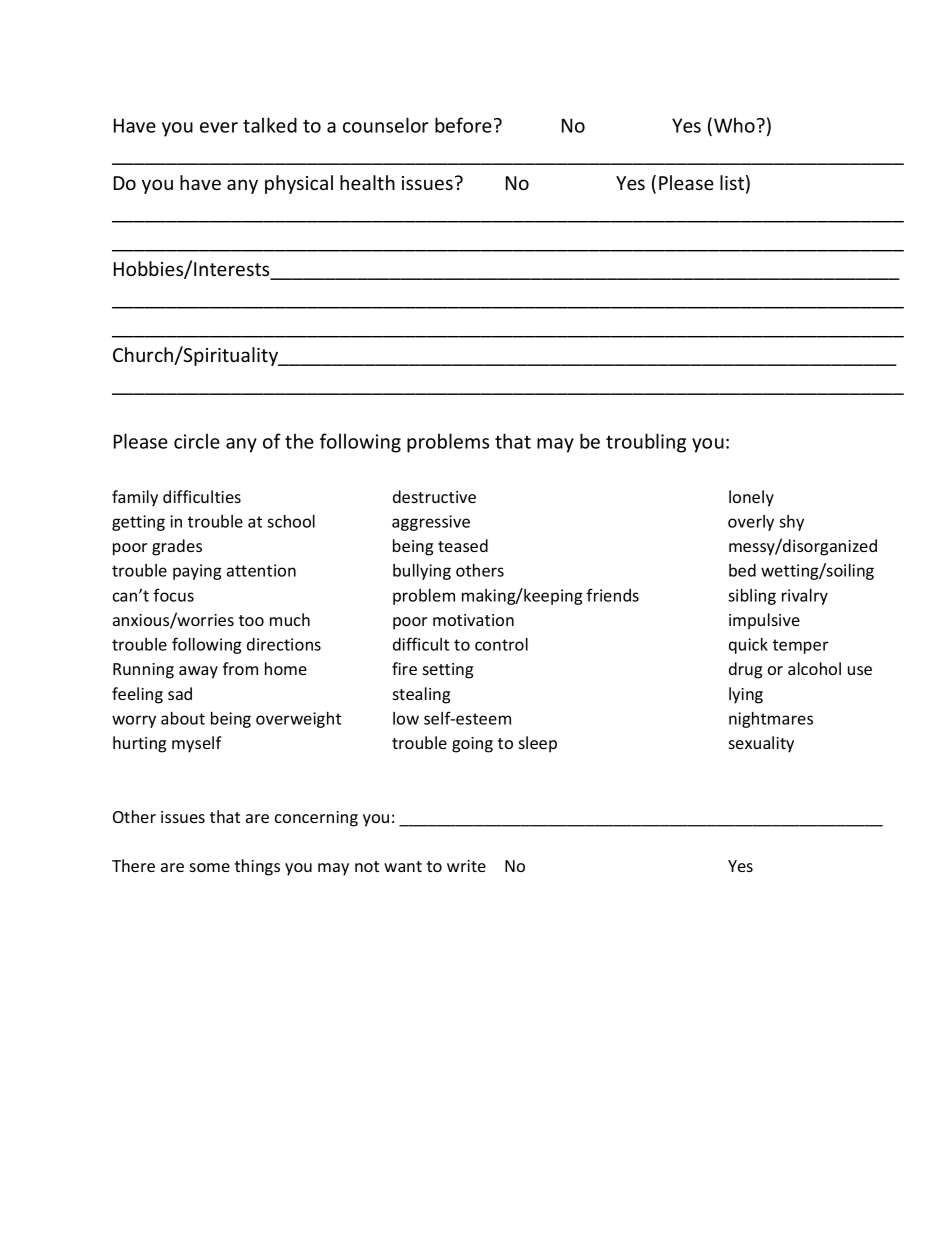 The width and height of the image is (952, 1233). What do you see at coordinates (251, 620) in the image?
I see `too` at bounding box center [251, 620].
